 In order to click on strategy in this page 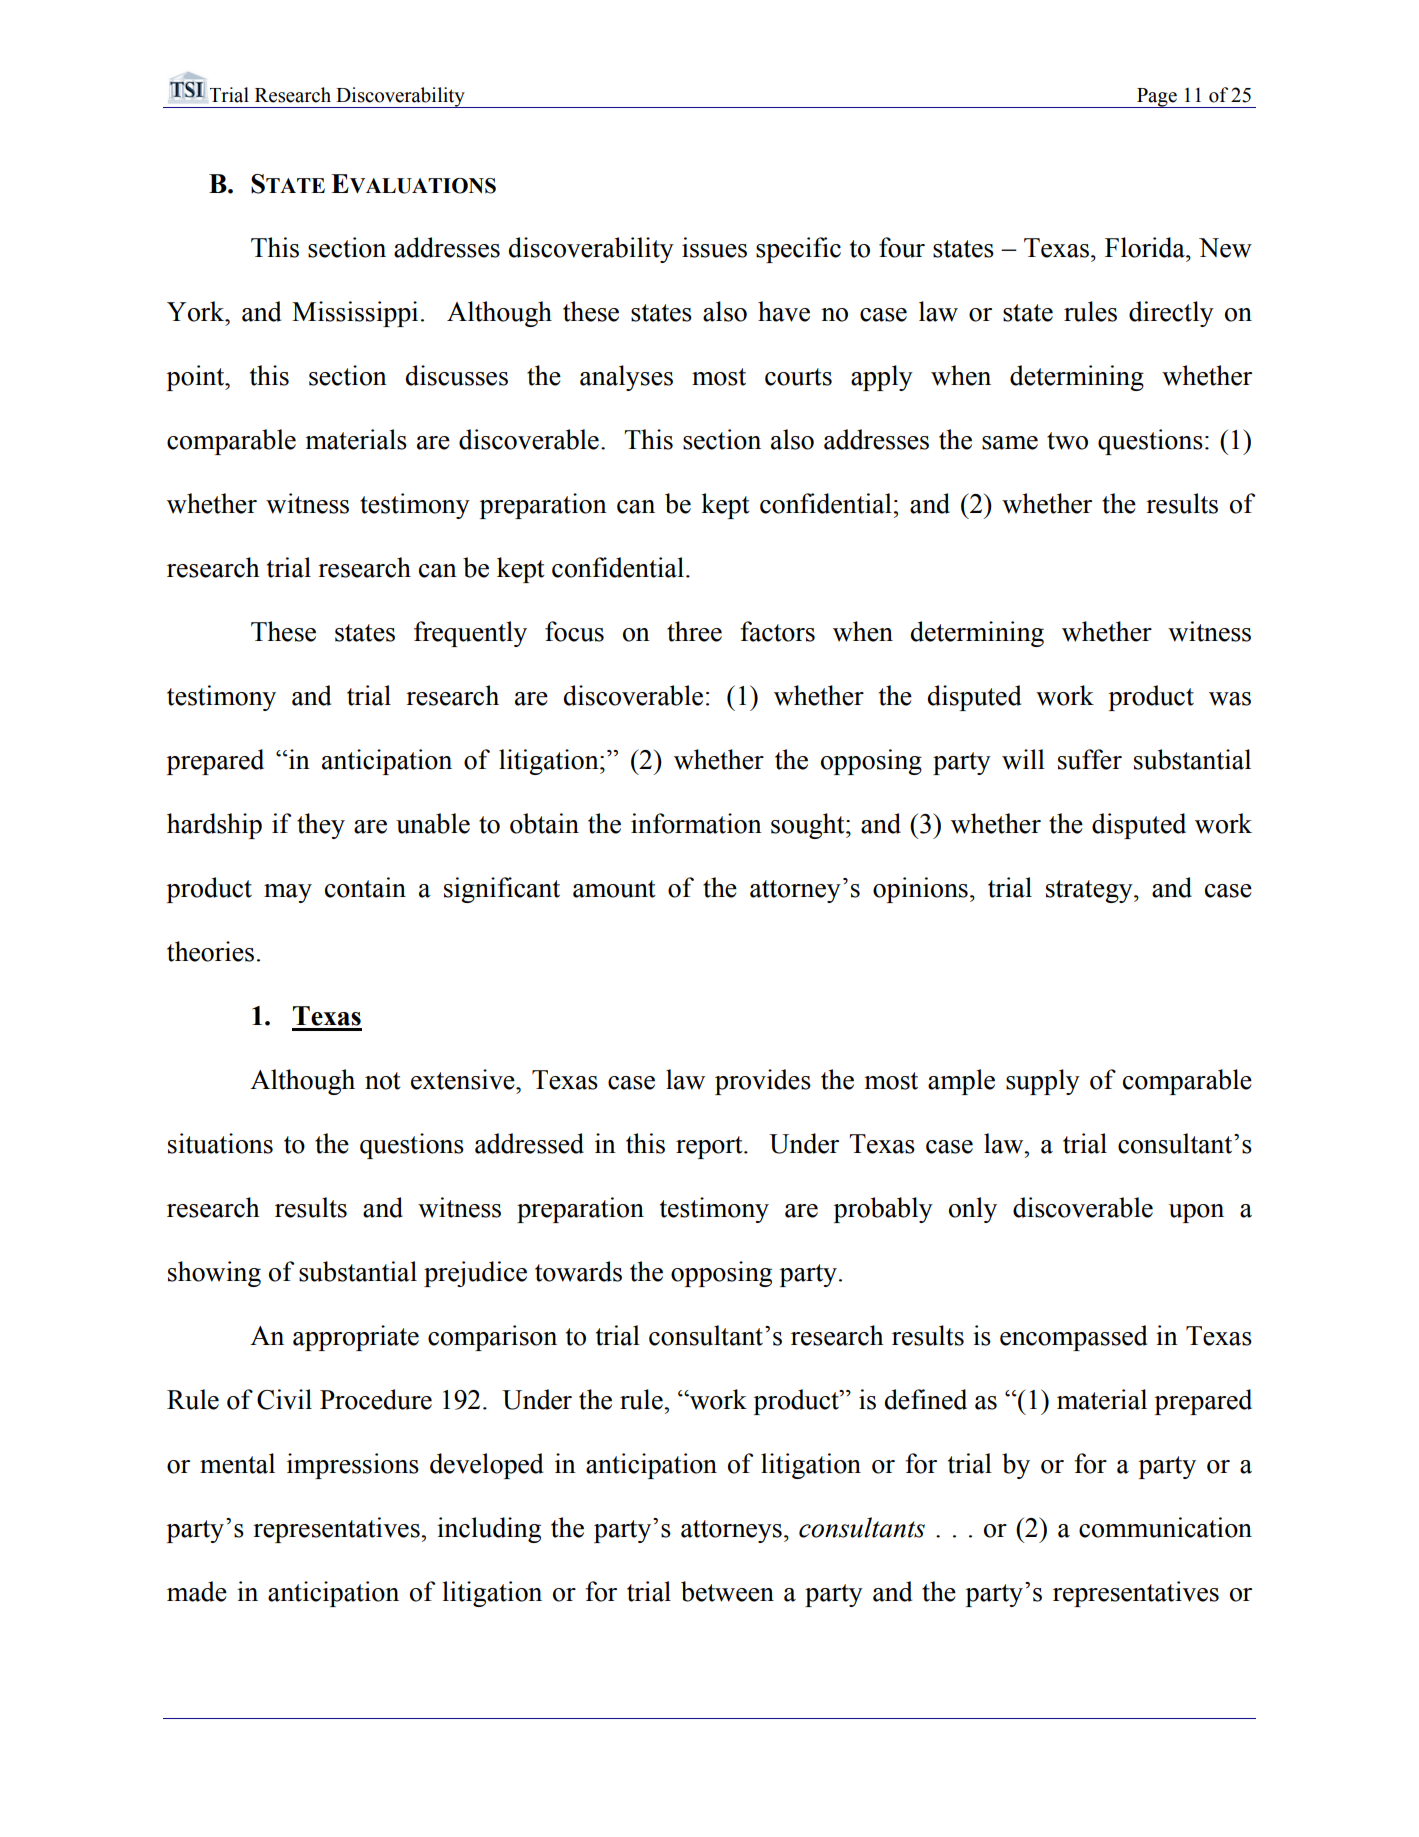, I will do `click(1090, 891)`.
